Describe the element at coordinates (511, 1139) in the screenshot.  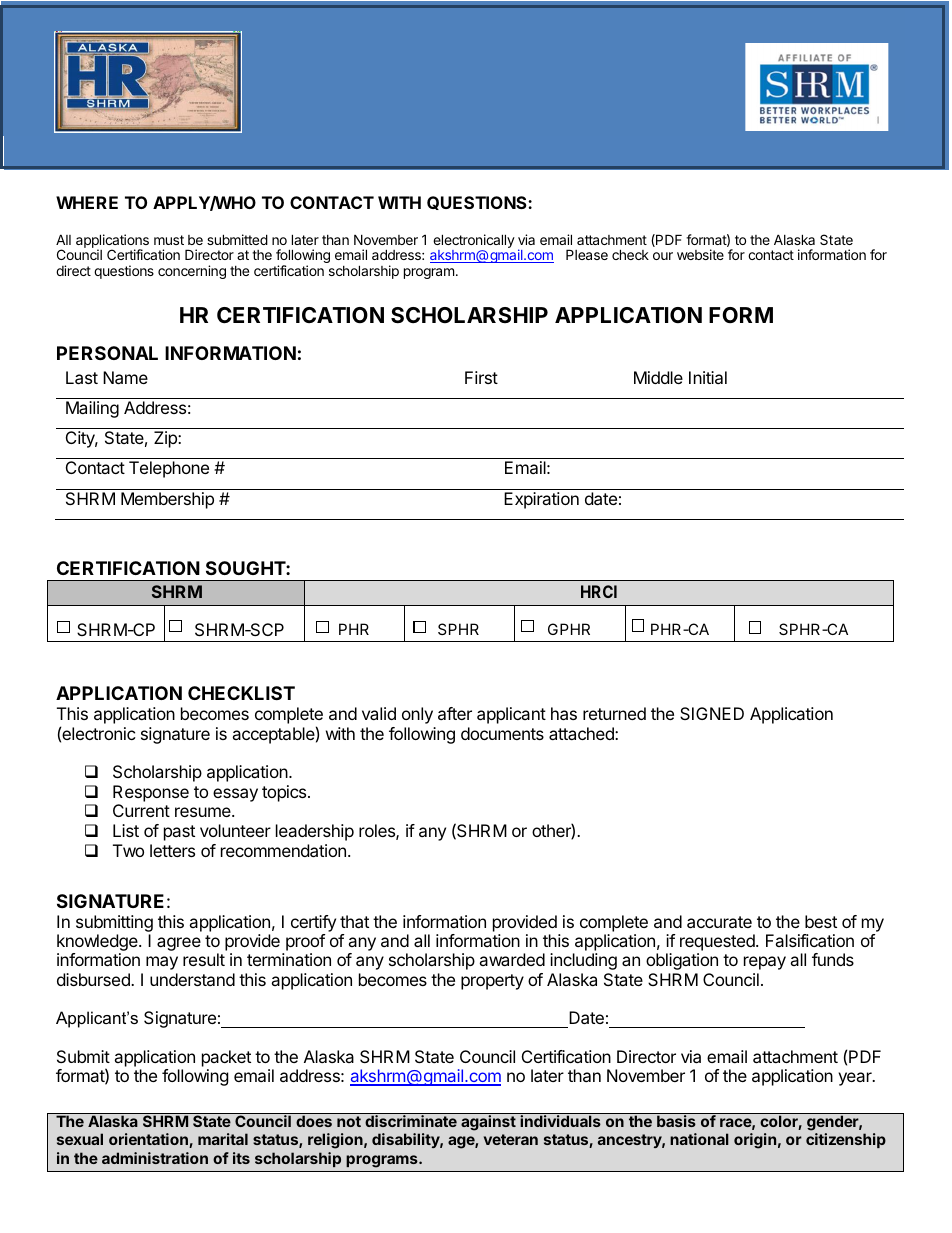
I see `veteran` at that location.
